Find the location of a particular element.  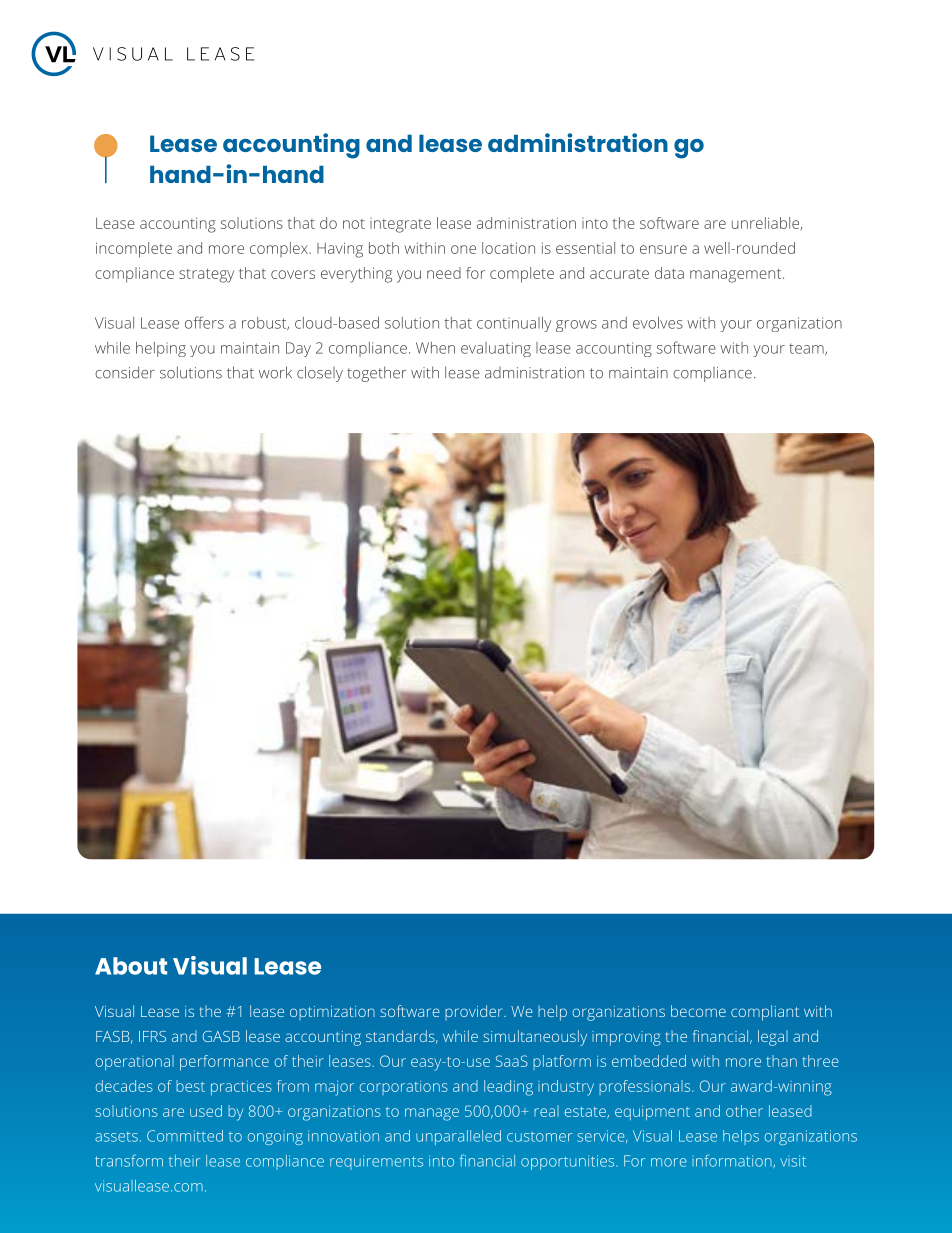

Committed is located at coordinates (185, 1136).
